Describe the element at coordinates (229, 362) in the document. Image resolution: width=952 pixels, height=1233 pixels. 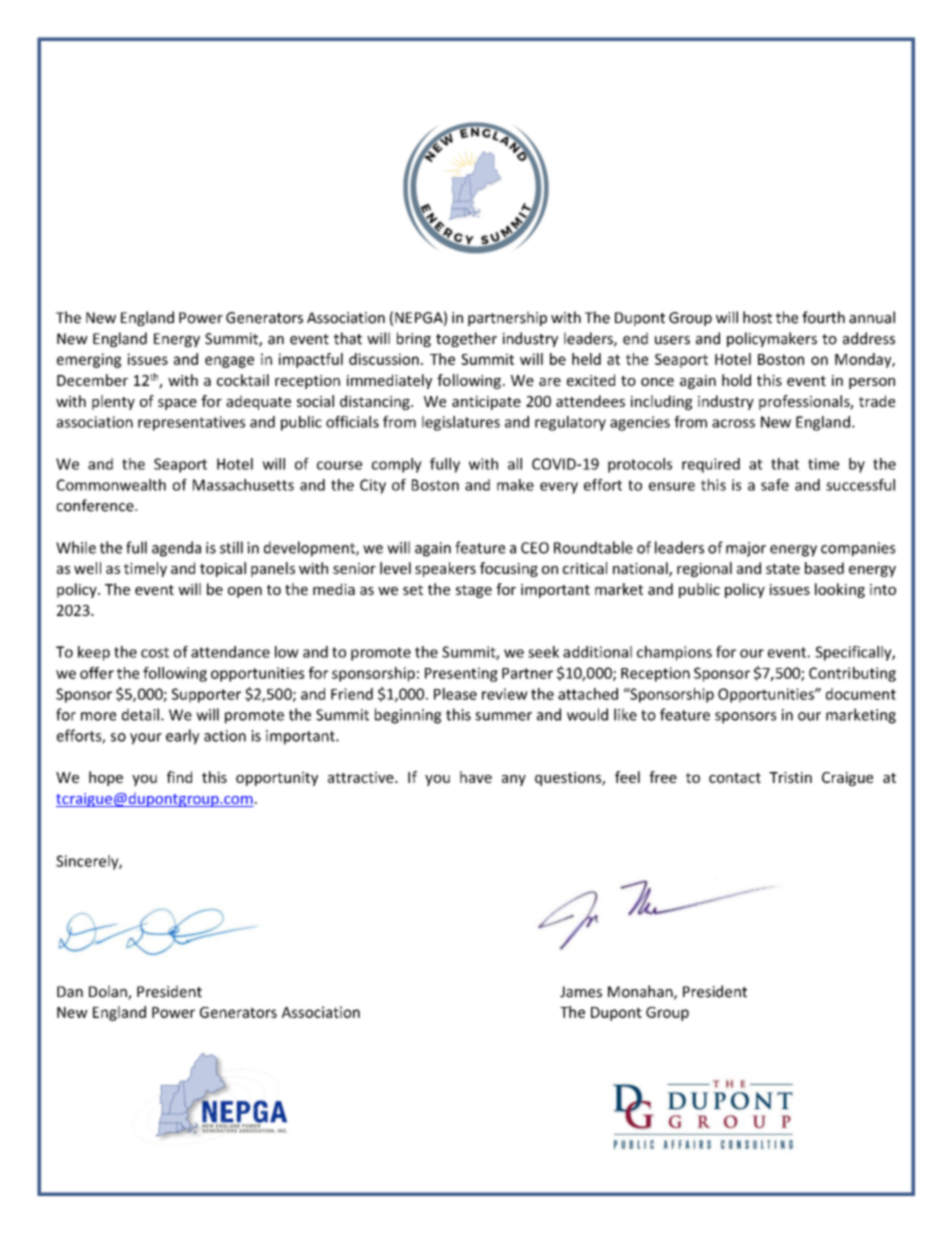
I see `engage` at that location.
